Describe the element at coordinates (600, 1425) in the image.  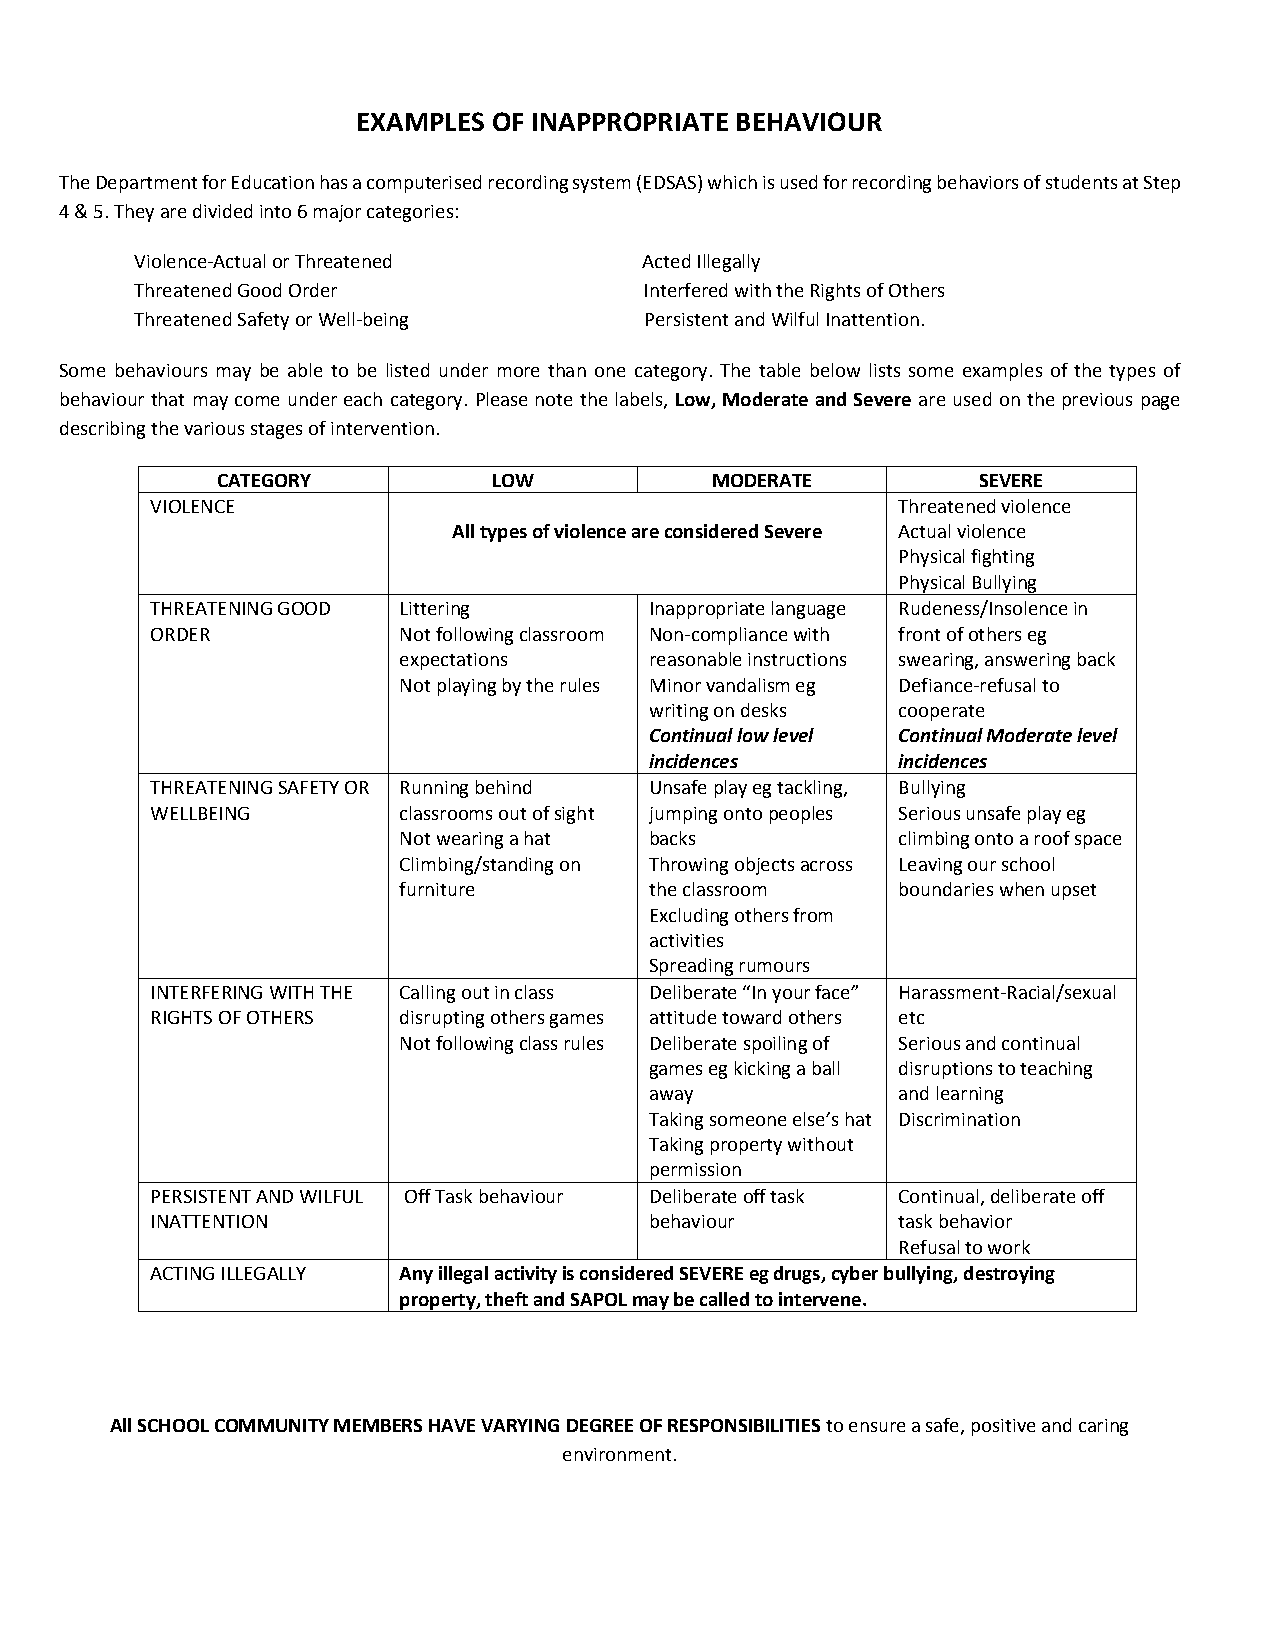
I see `DEGREE` at that location.
